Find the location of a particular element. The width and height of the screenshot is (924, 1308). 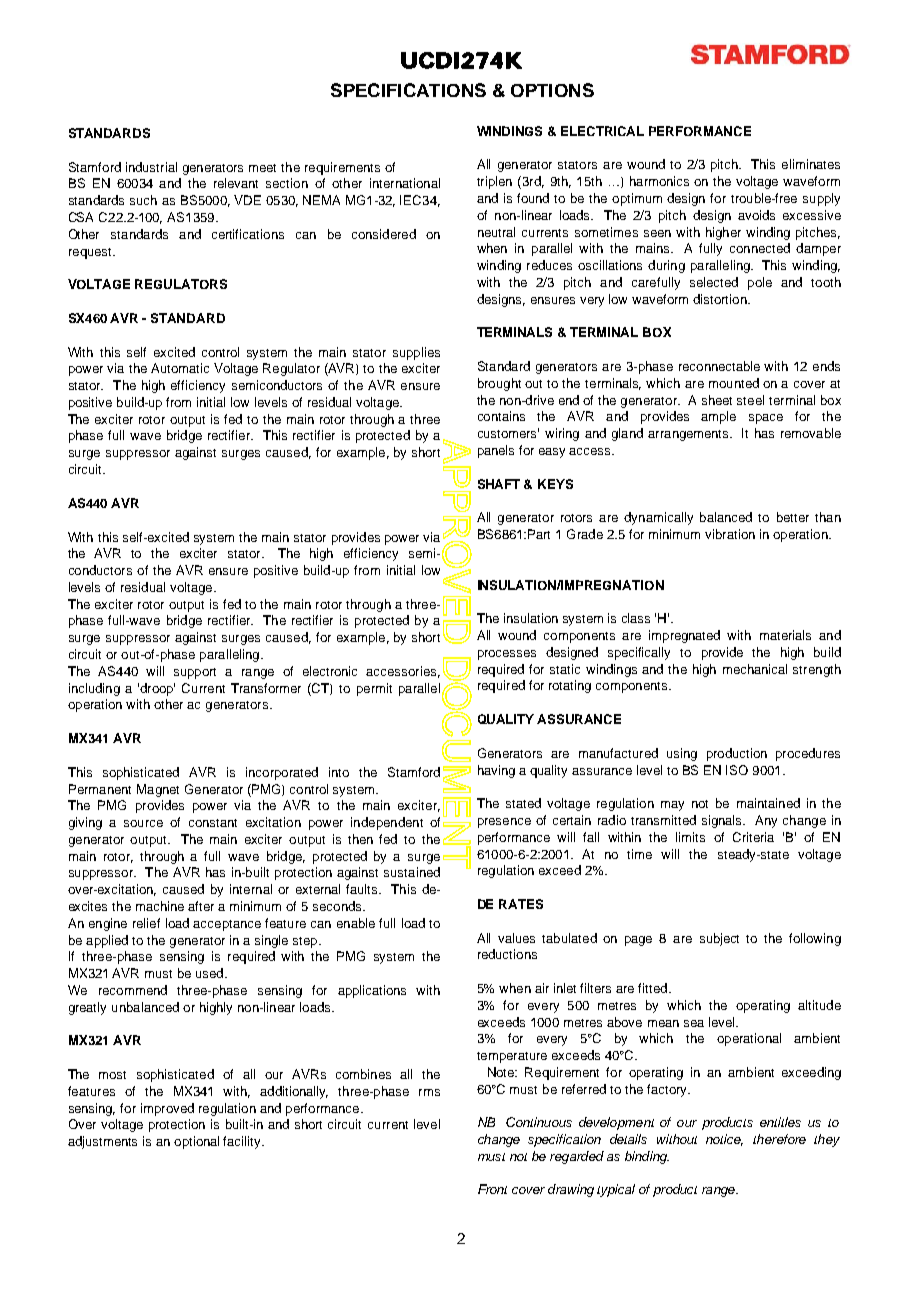

mechanical is located at coordinates (755, 669).
